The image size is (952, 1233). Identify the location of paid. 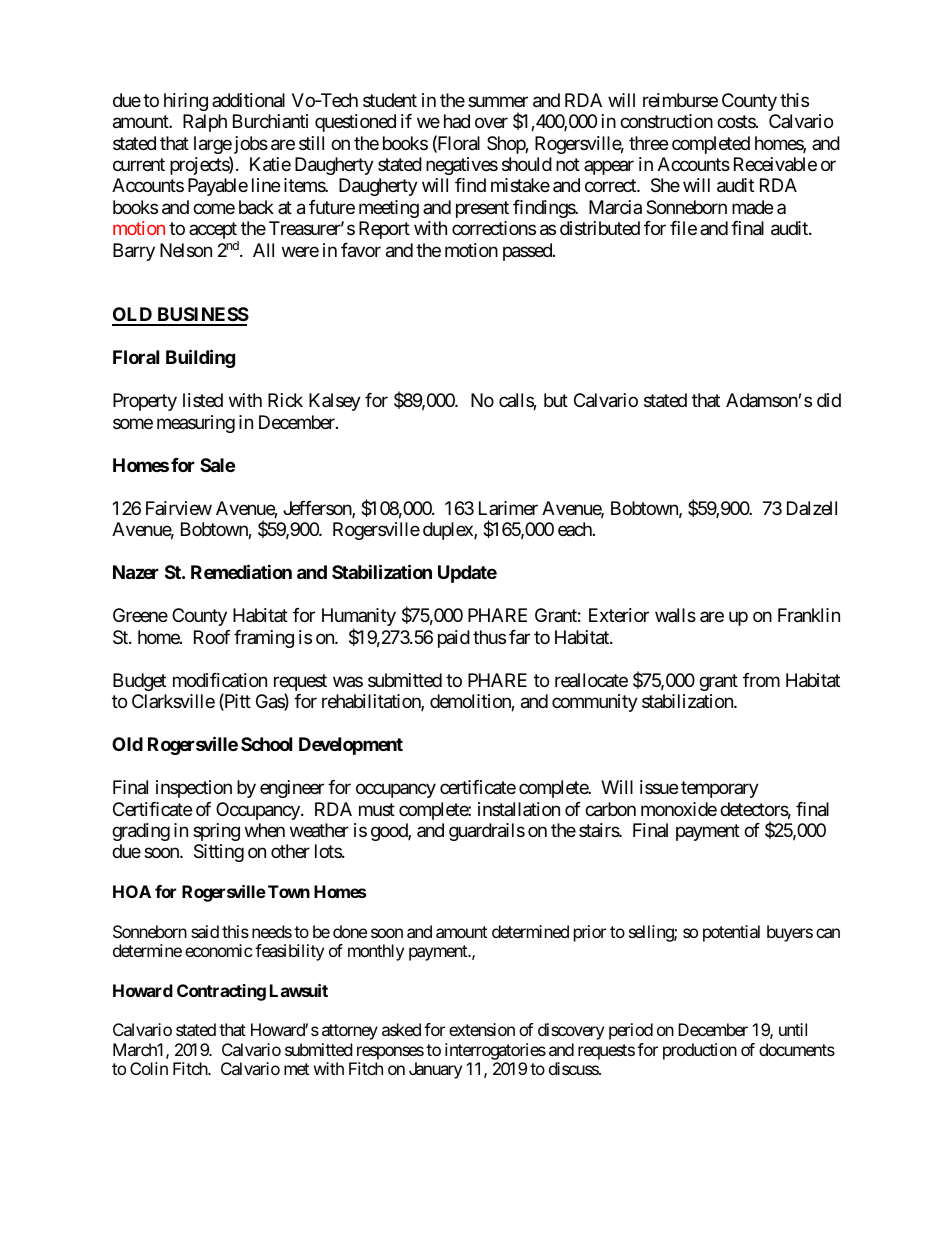
(454, 639).
